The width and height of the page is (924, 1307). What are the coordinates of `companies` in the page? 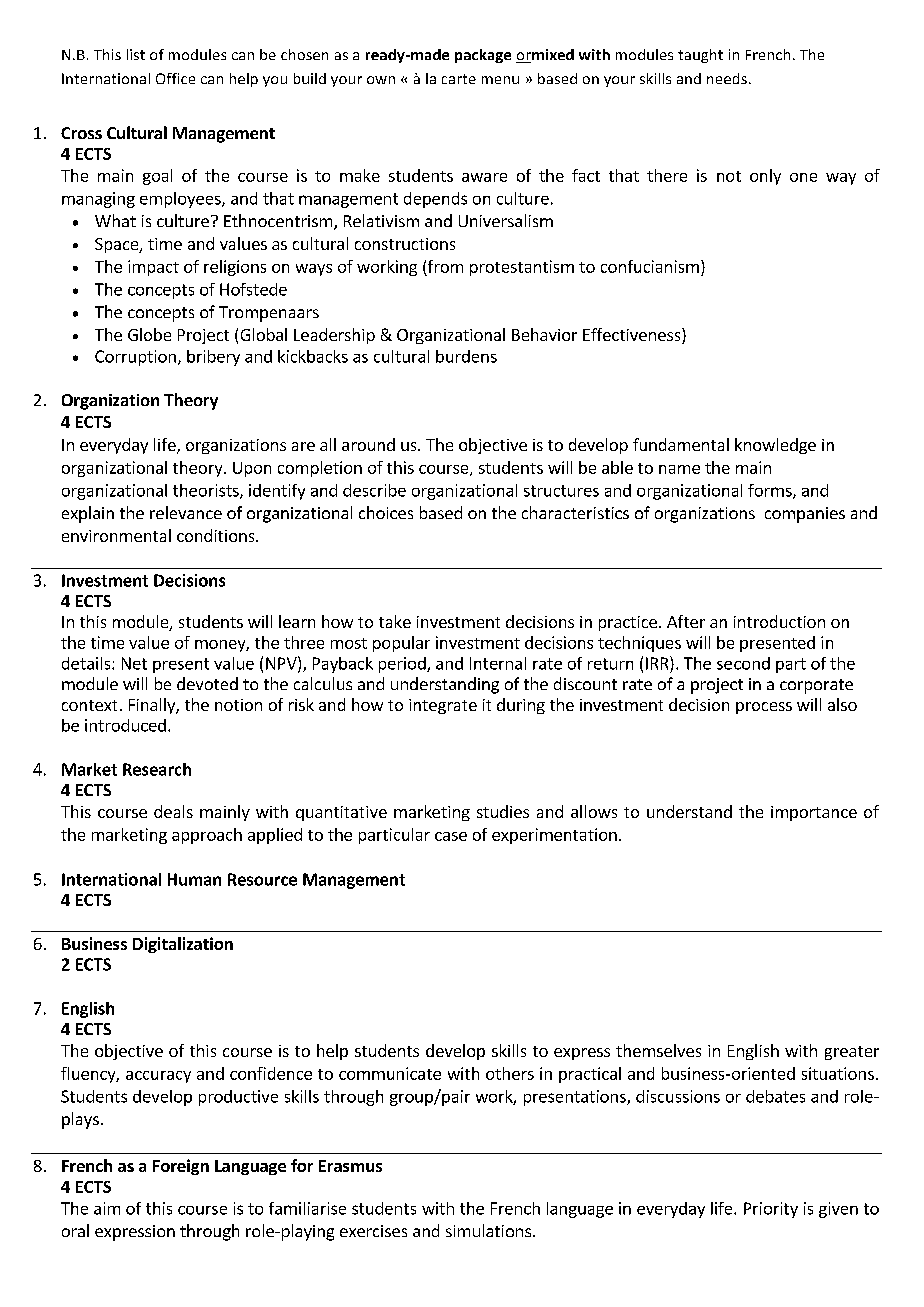 It's located at (805, 515).
